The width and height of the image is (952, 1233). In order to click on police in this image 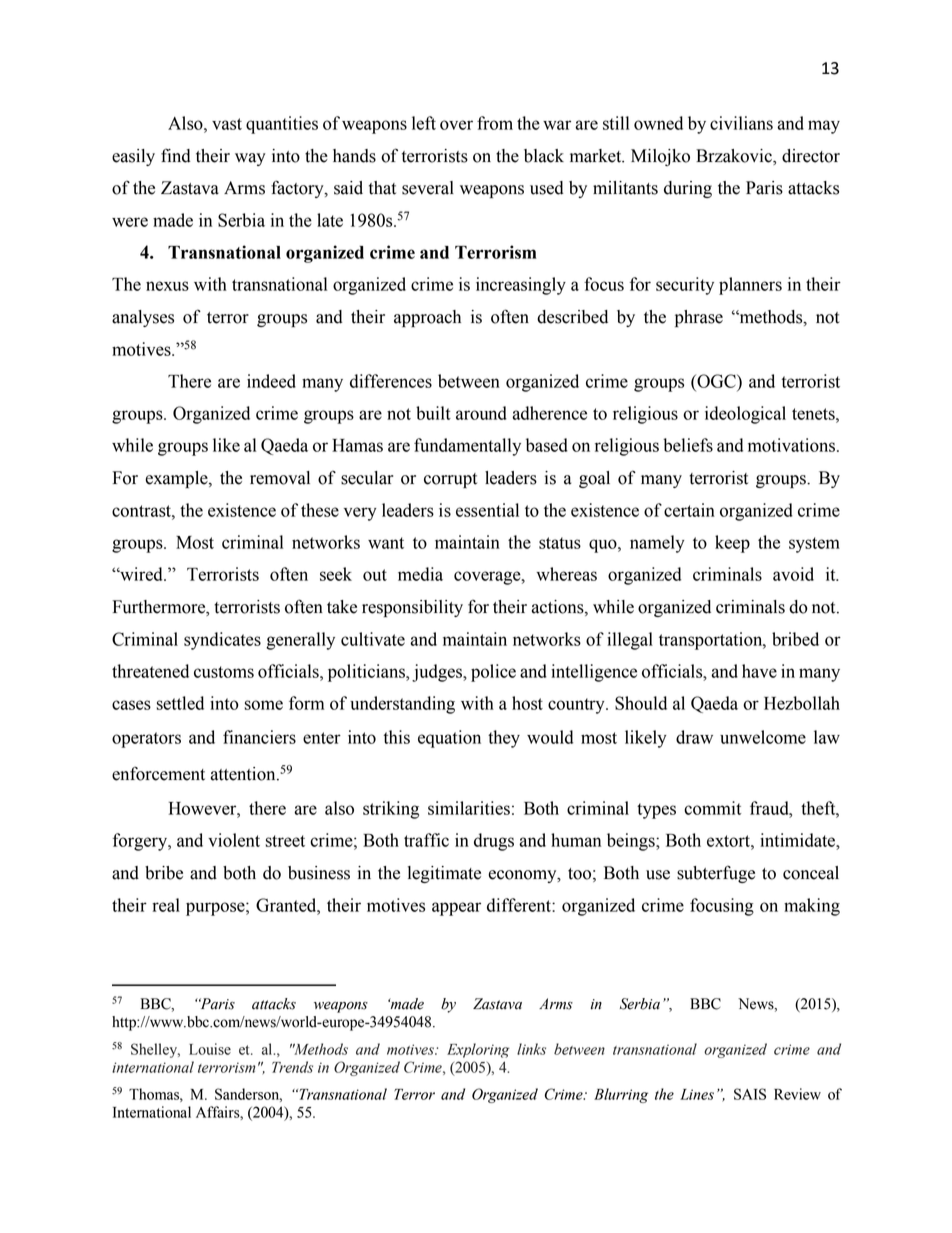, I will do `click(493, 673)`.
